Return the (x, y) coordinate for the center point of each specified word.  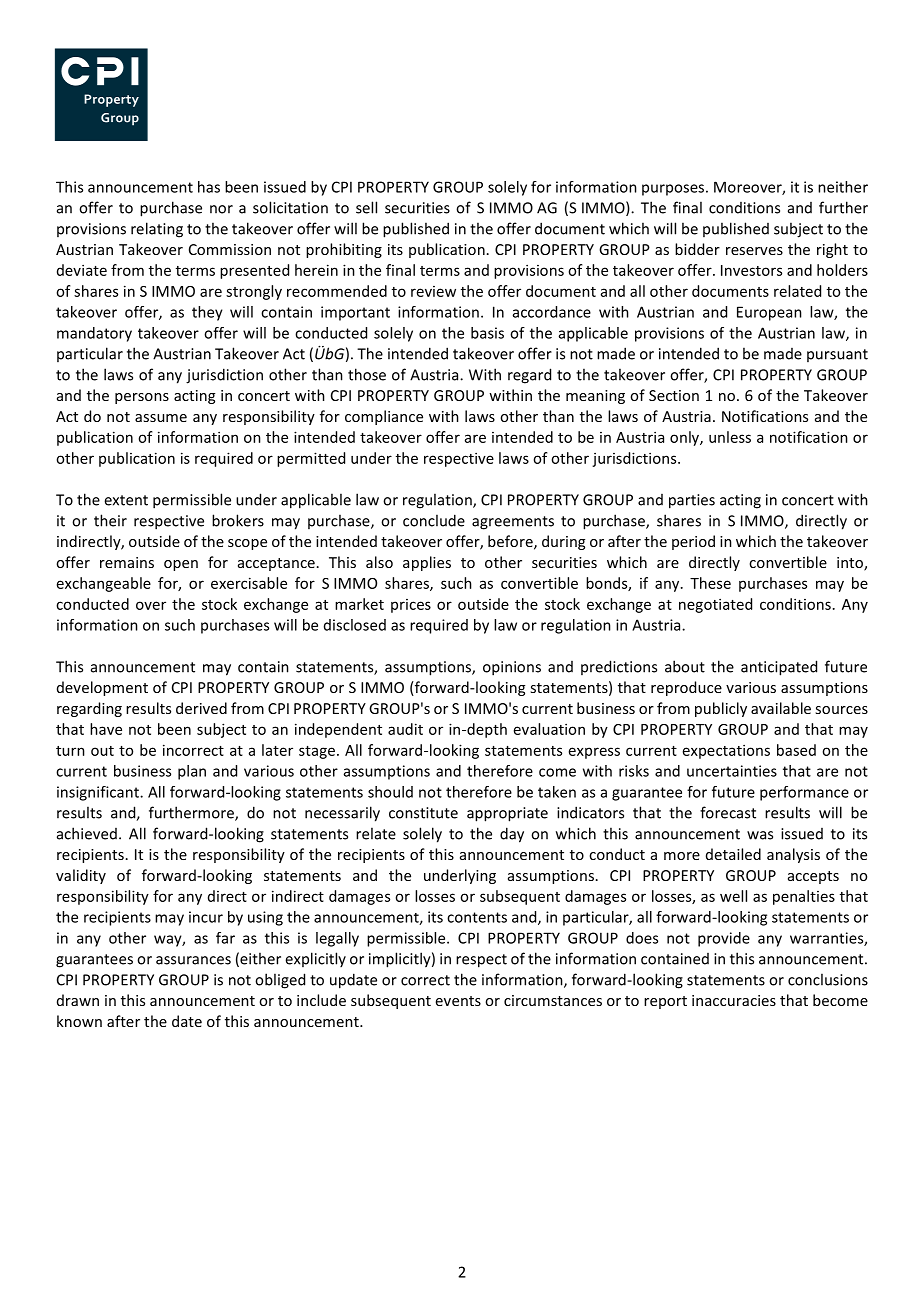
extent (126, 500)
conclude (434, 520)
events (458, 1001)
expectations (726, 751)
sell (366, 207)
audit (405, 729)
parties (692, 501)
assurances (193, 960)
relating (157, 230)
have (106, 729)
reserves (754, 251)
